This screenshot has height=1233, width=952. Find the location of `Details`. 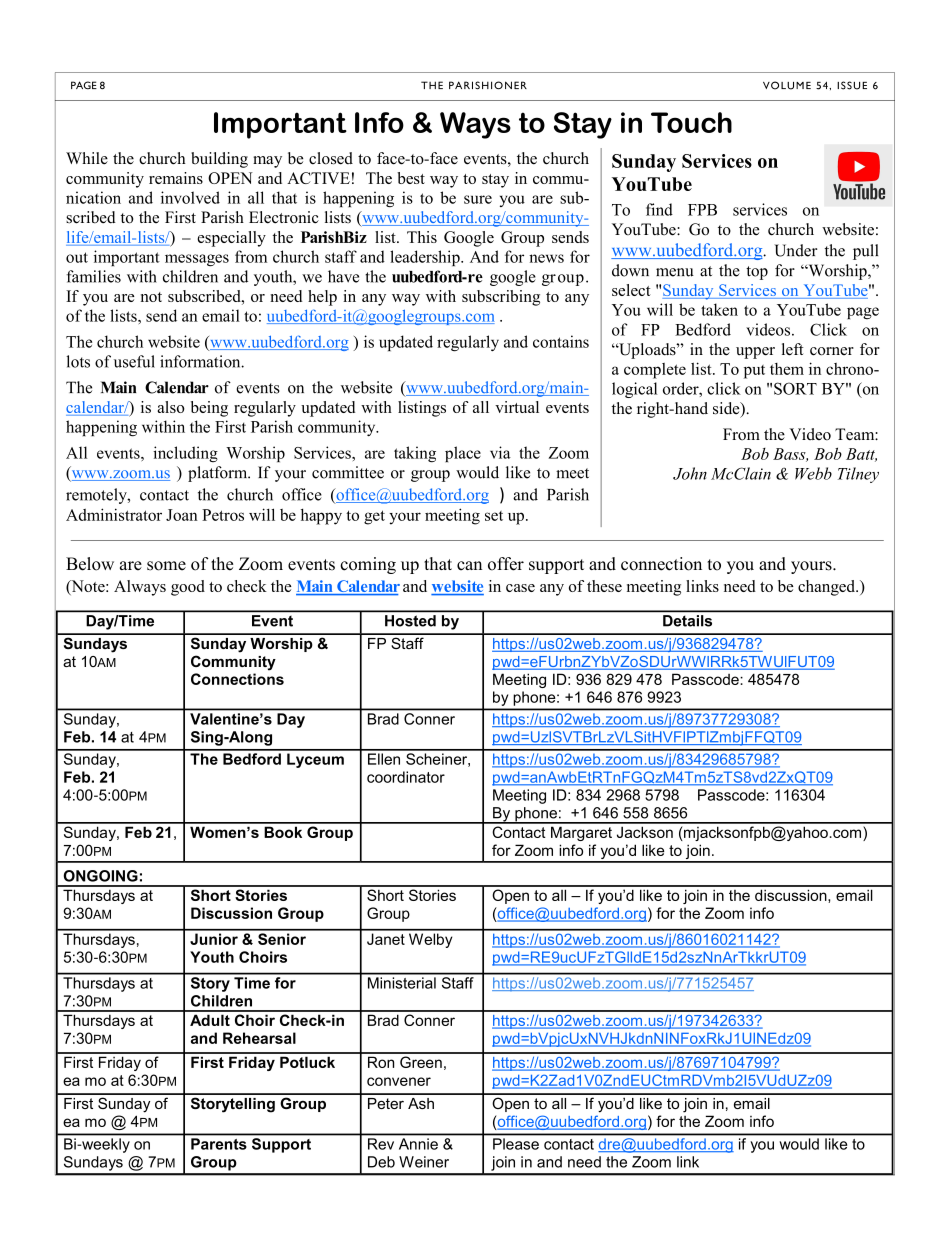

Details is located at coordinates (687, 621).
